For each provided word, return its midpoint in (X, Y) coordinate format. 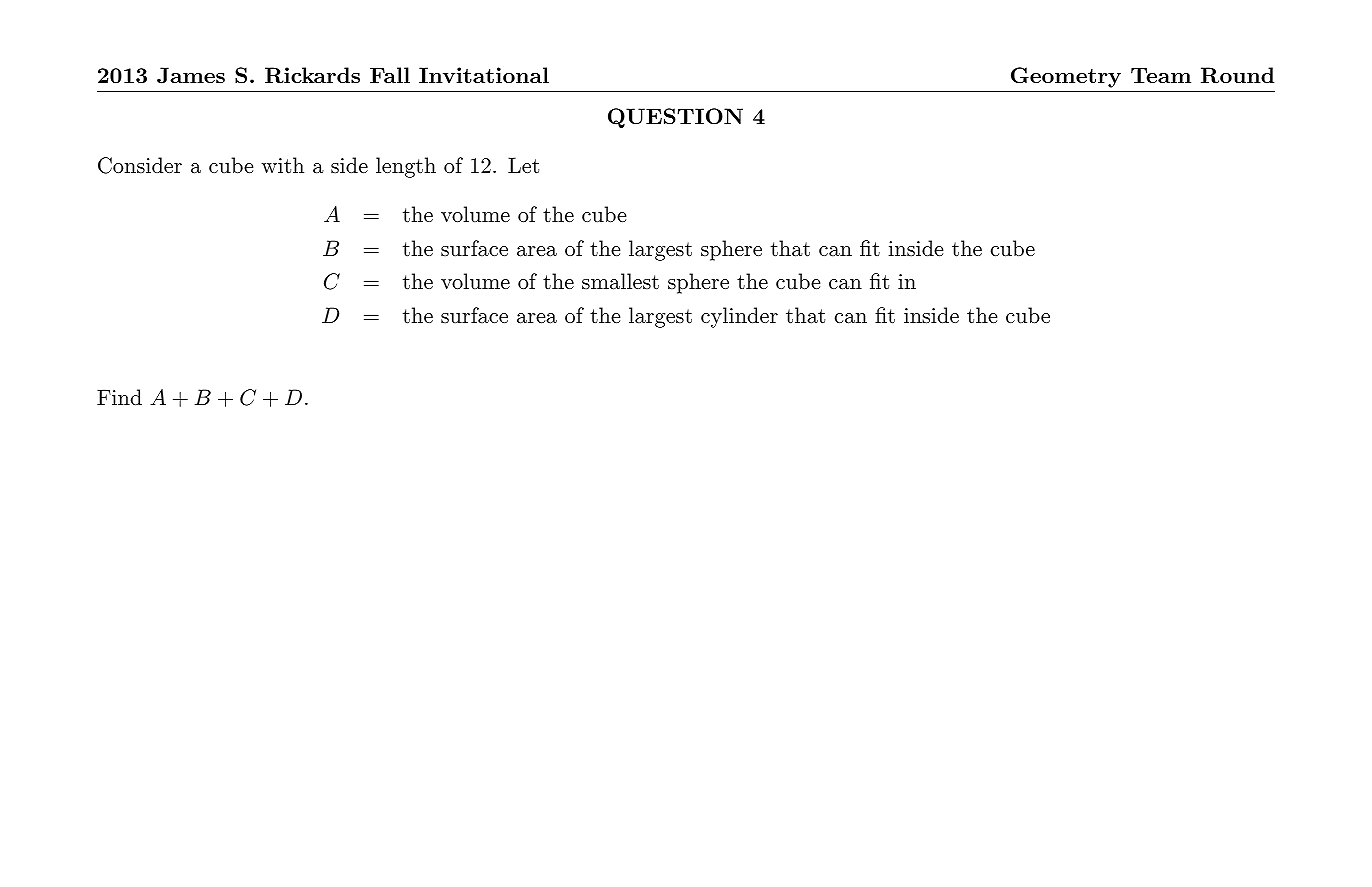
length (406, 167)
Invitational (484, 75)
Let (523, 165)
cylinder (739, 317)
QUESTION (675, 118)
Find (119, 397)
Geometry (1066, 77)
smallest (620, 281)
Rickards (312, 75)
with (282, 165)
